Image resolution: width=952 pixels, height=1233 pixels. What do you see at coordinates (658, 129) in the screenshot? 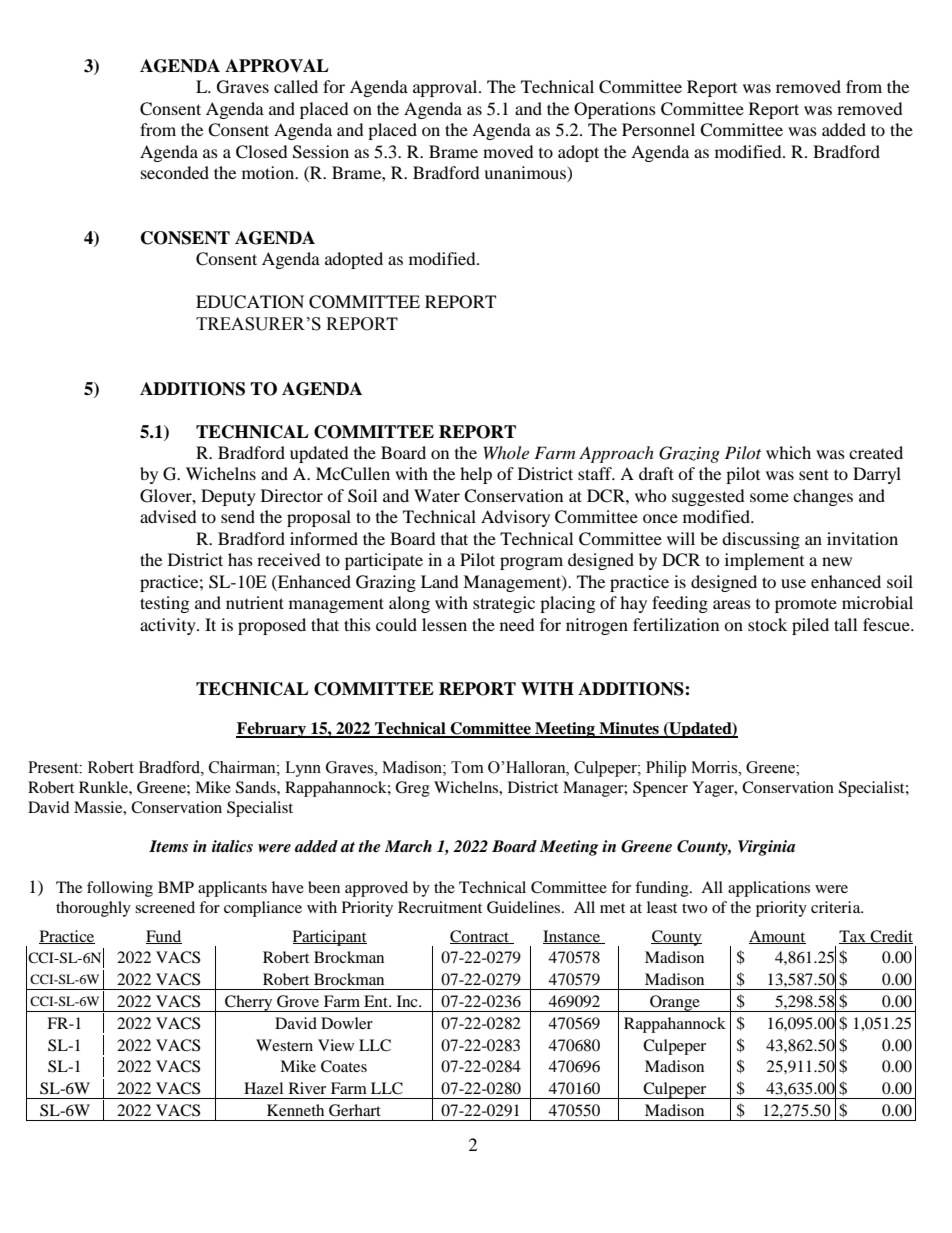
I see `Personnel` at bounding box center [658, 129].
